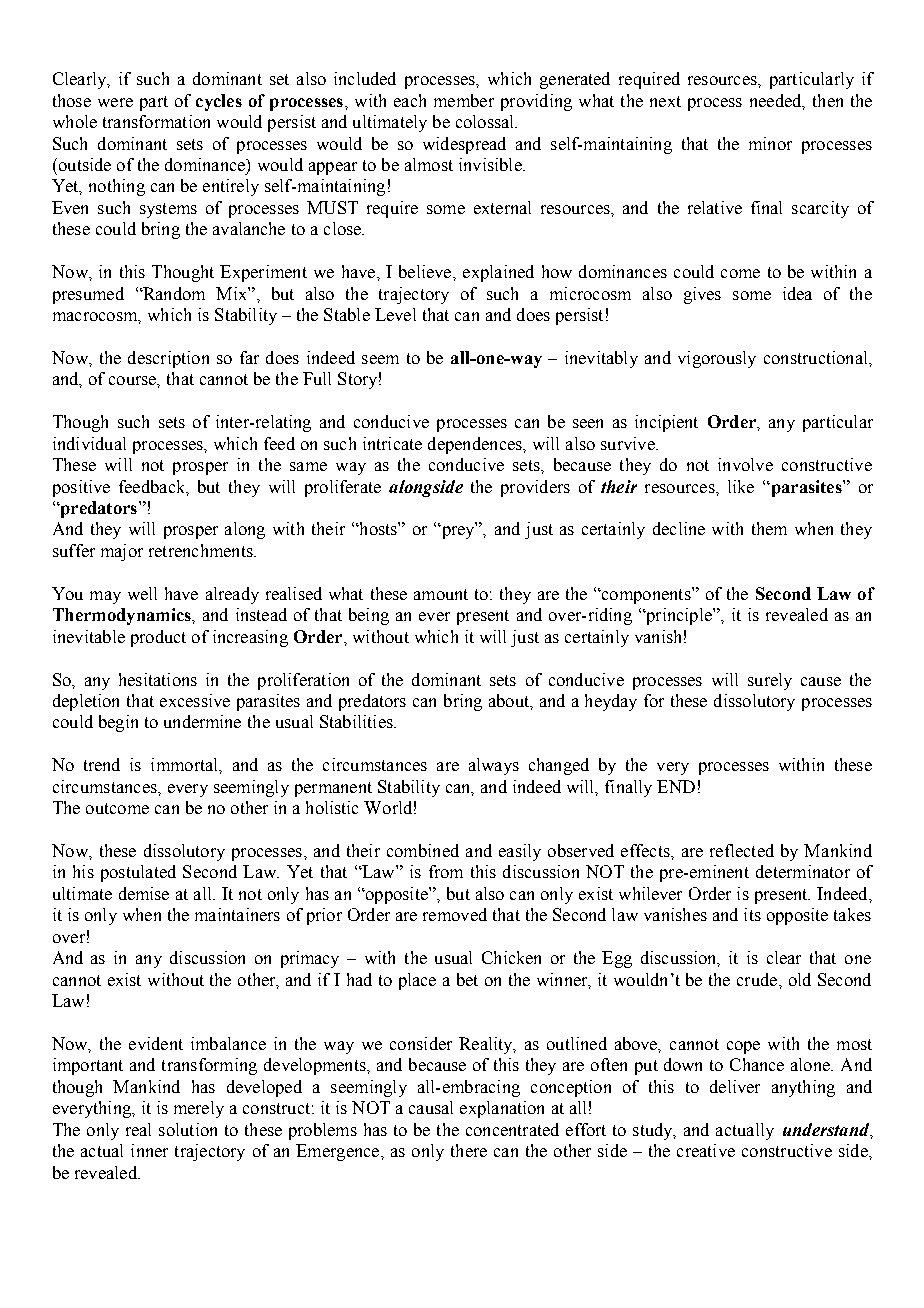 The width and height of the screenshot is (924, 1308). I want to click on its, so click(752, 914).
